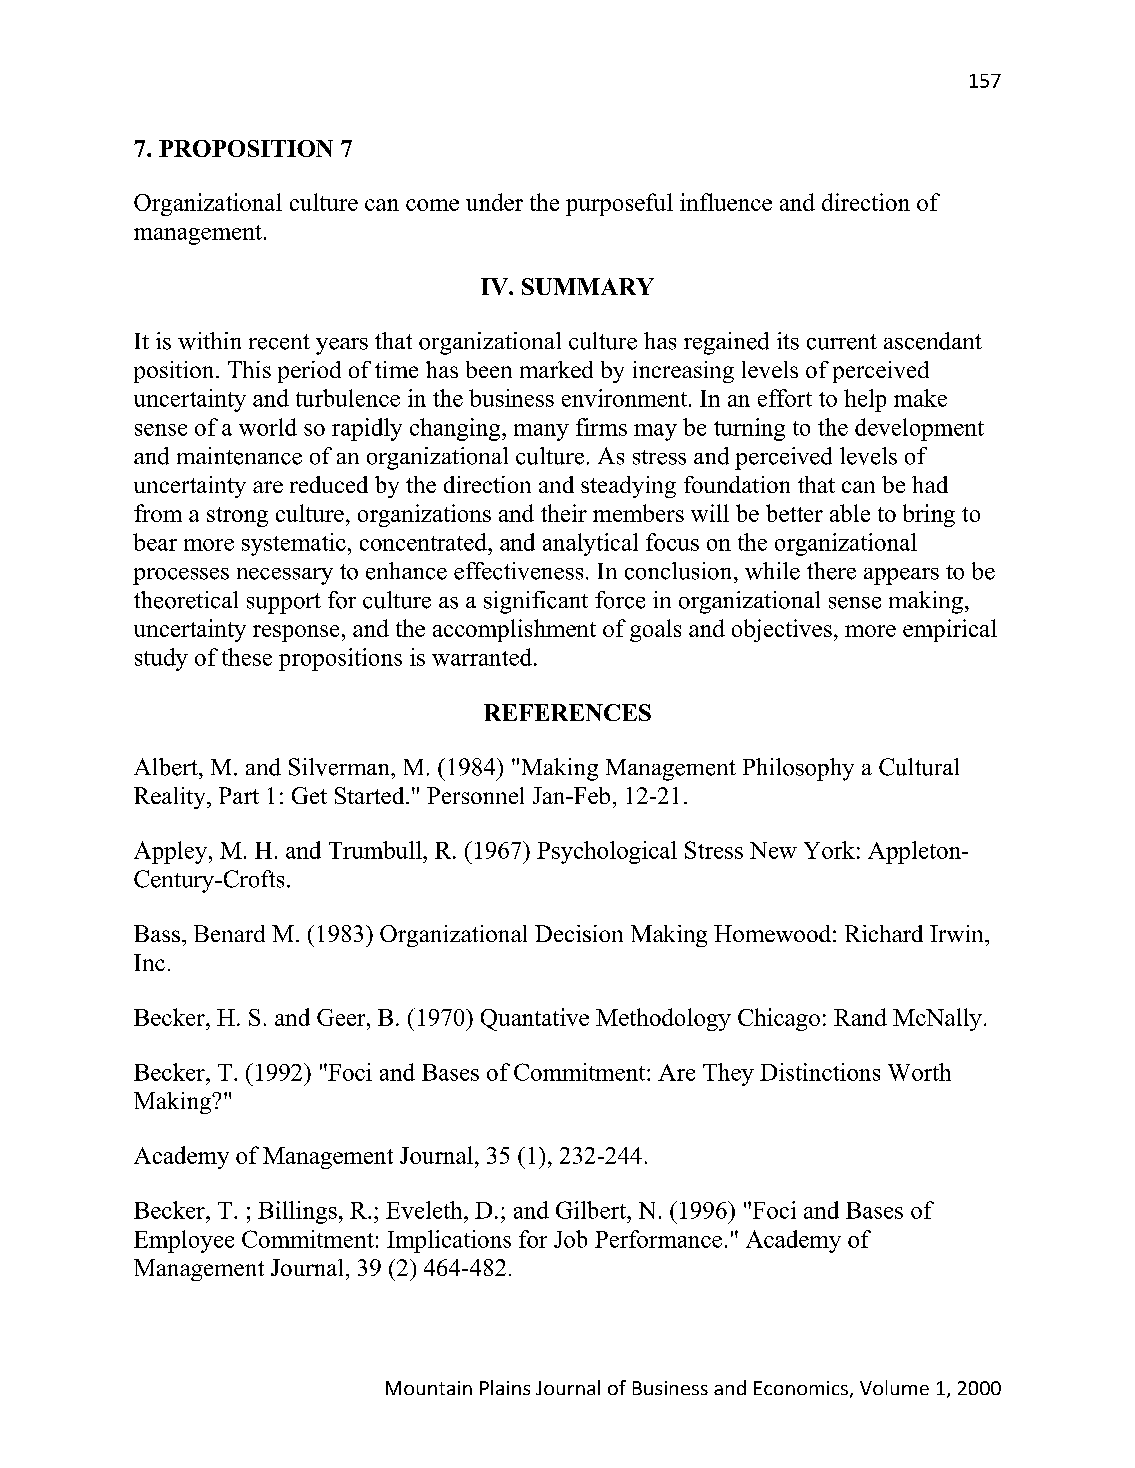  Describe the element at coordinates (536, 602) in the screenshot. I see `significant` at that location.
